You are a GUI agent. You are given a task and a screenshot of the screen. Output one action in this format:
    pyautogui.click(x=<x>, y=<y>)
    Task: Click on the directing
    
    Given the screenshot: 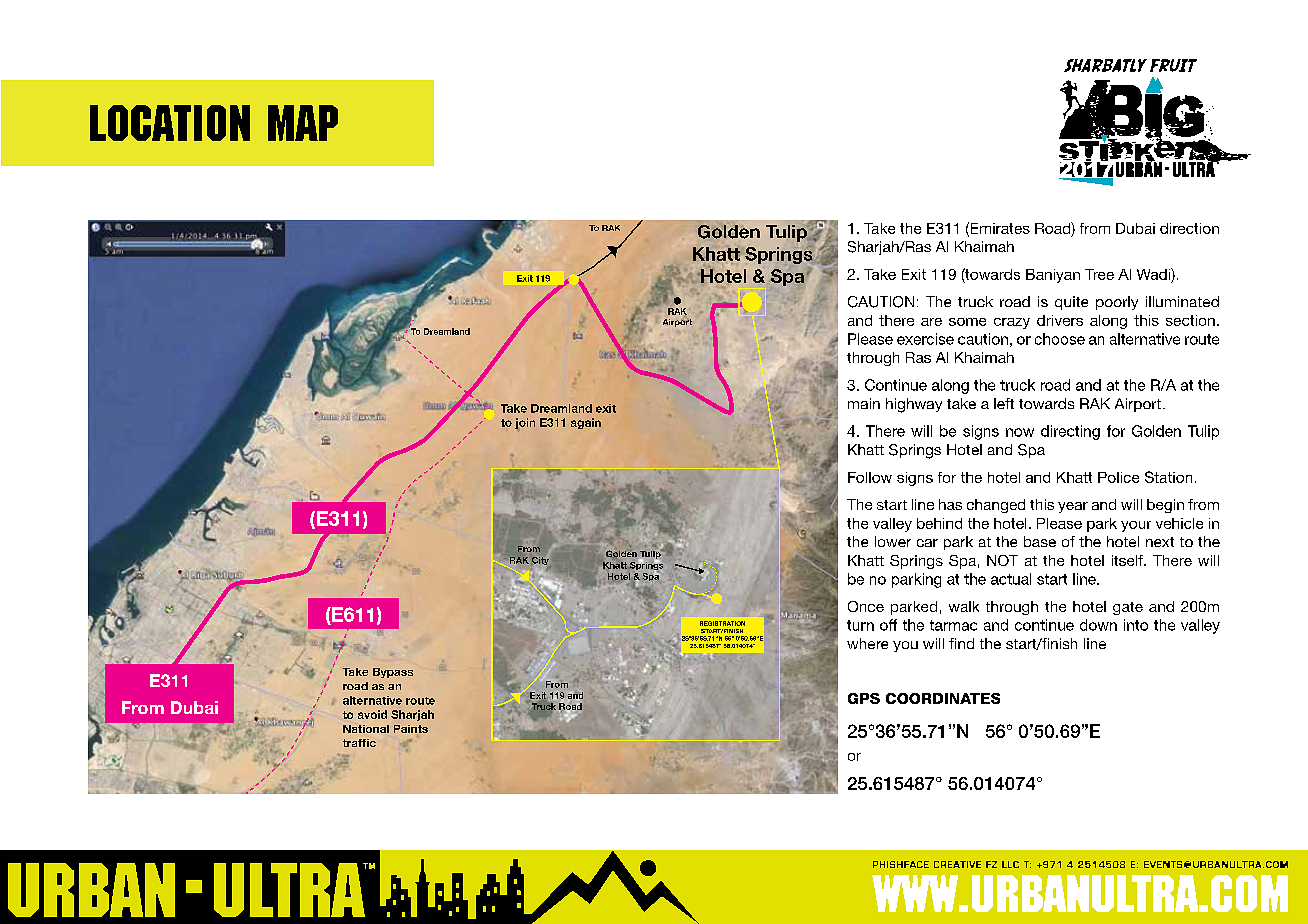 What is the action you would take?
    pyautogui.click(x=1070, y=432)
